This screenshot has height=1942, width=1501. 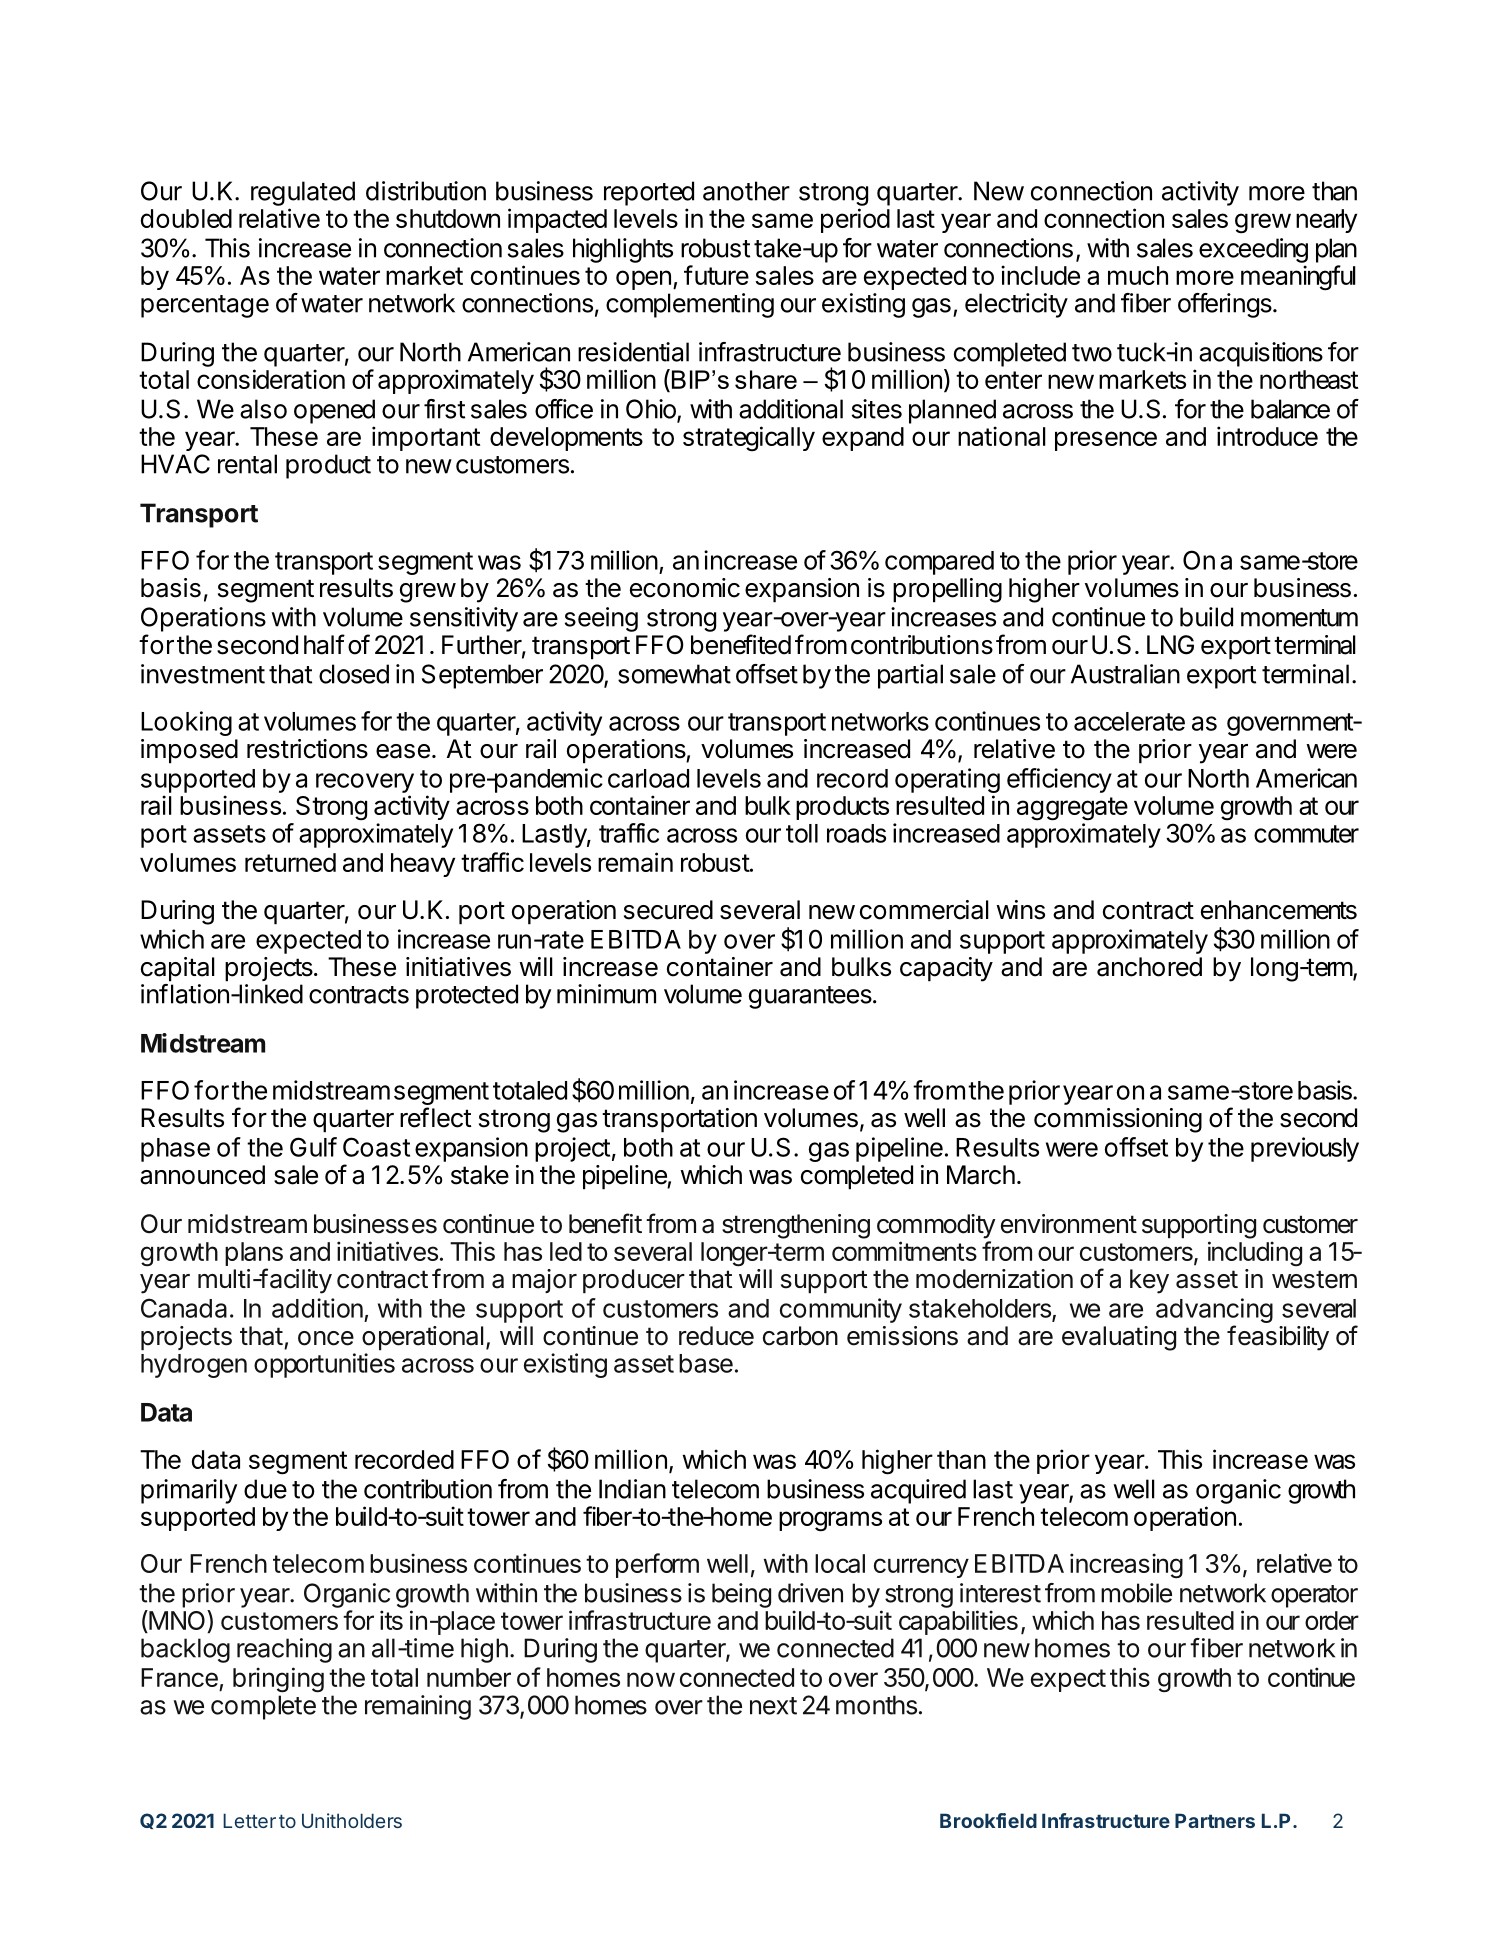 I want to click on capital, so click(x=178, y=969).
